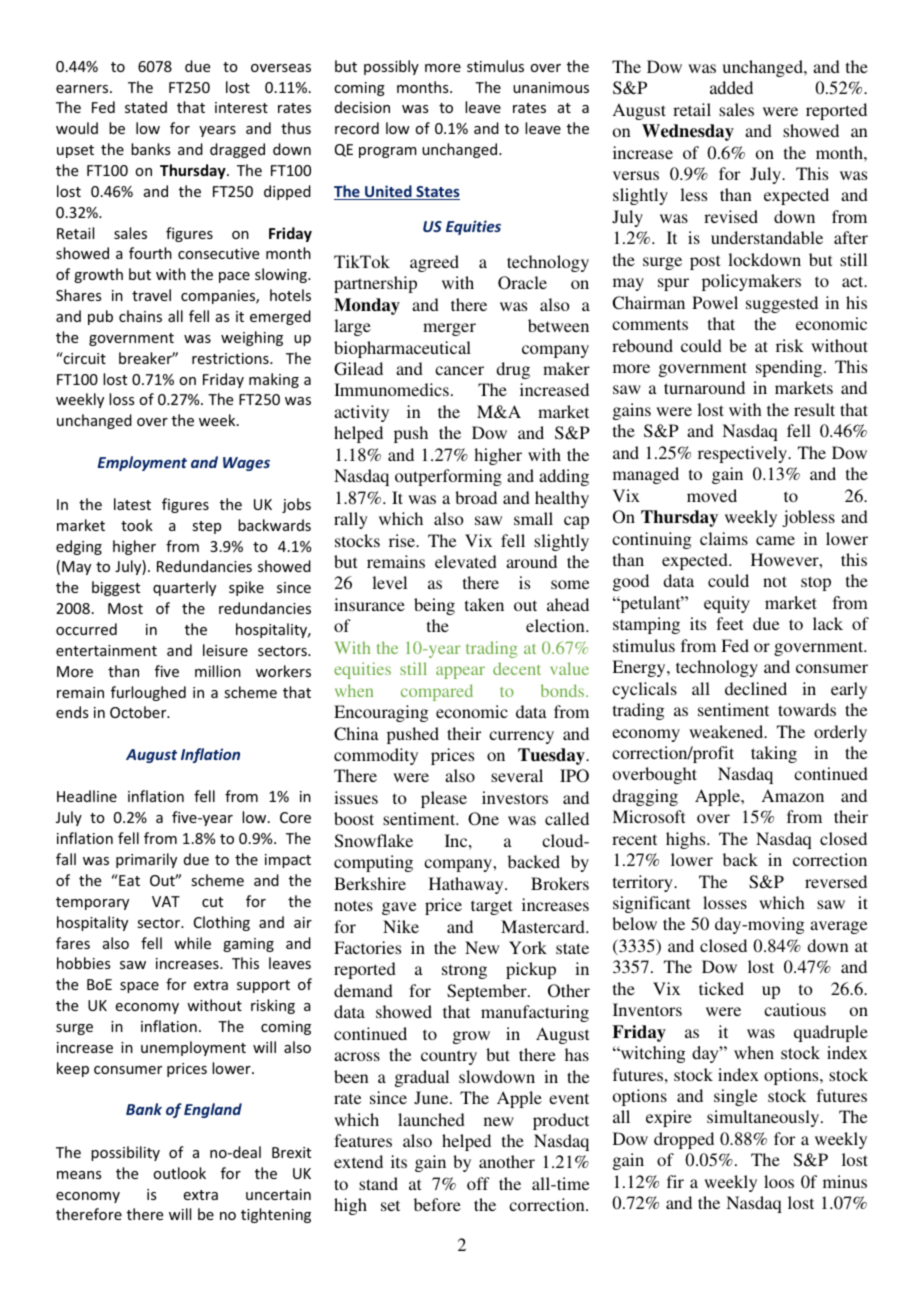 The width and height of the screenshot is (924, 1308). What do you see at coordinates (83, 89) in the screenshot?
I see `earners` at bounding box center [83, 89].
